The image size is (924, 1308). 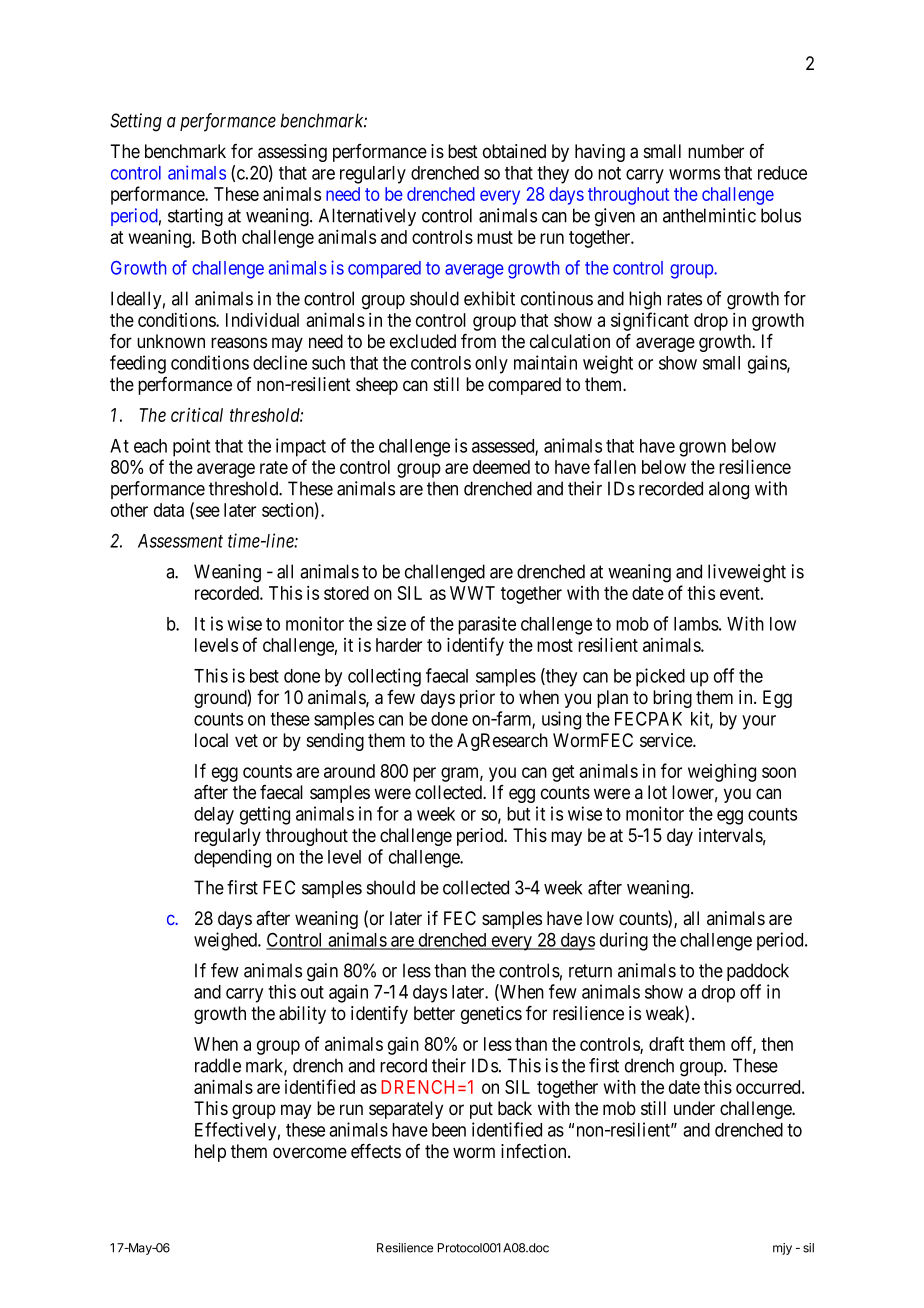 I want to click on parasite, so click(x=487, y=625).
